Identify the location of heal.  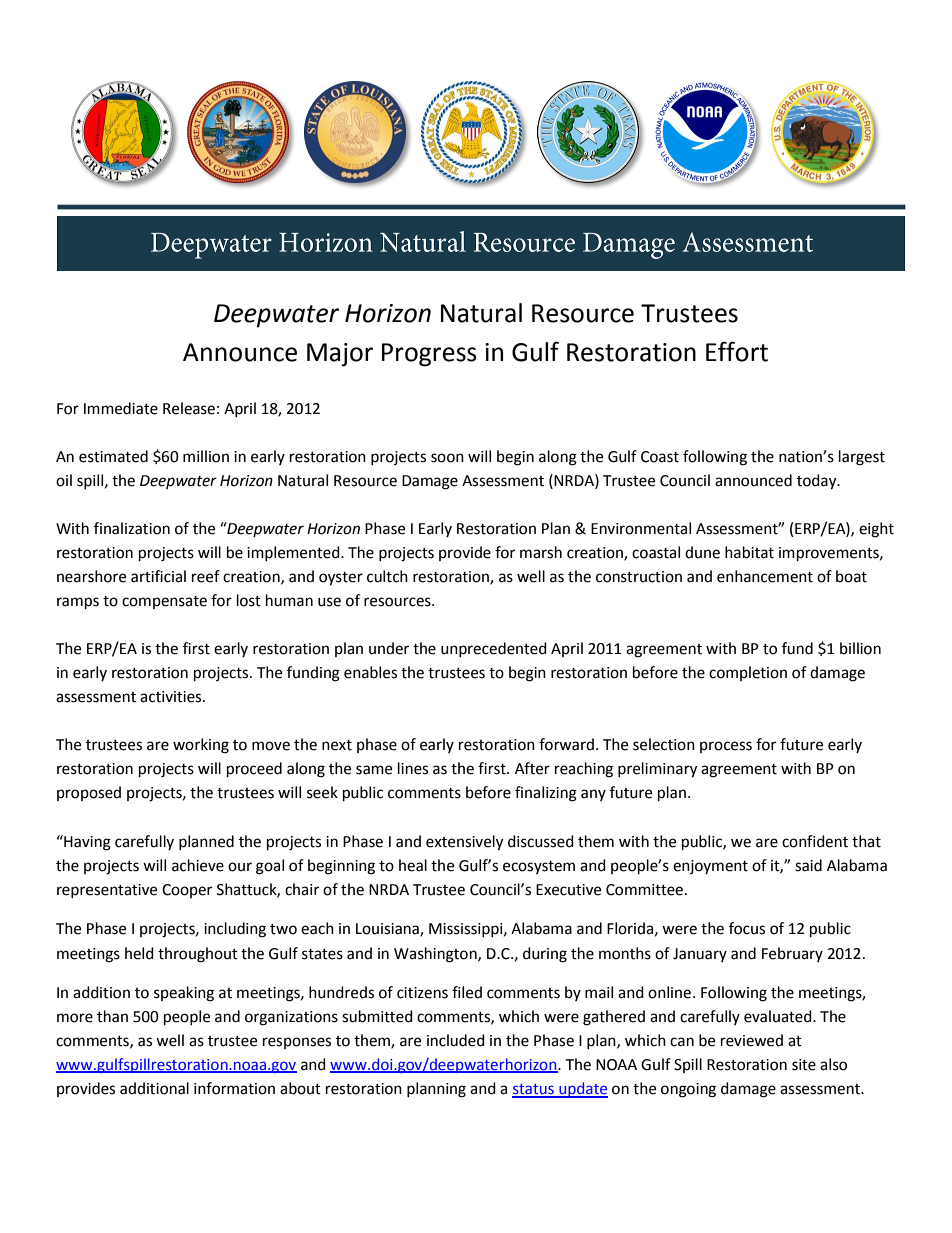
(413, 865).
